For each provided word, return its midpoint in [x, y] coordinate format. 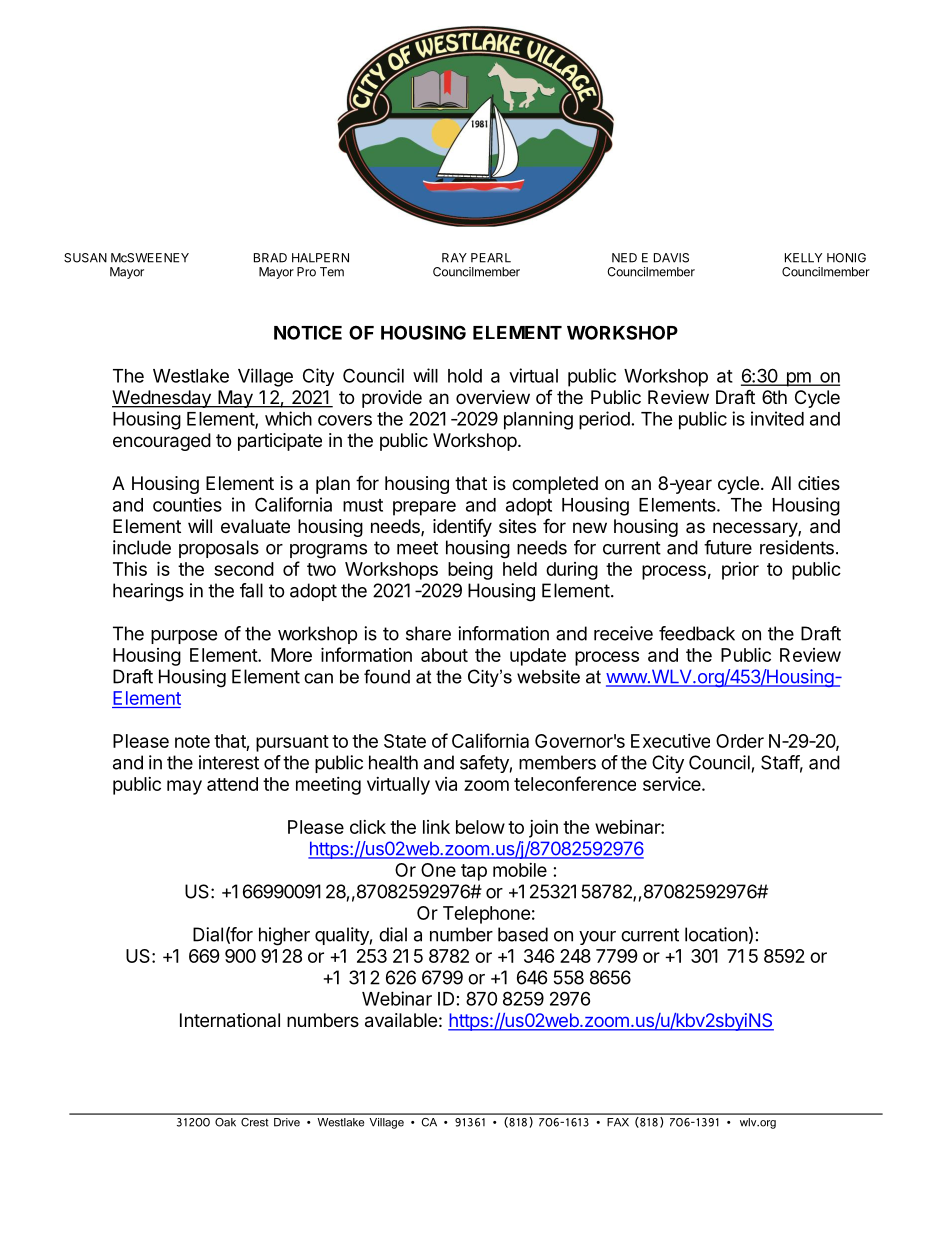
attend [232, 784]
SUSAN [85, 258]
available [401, 1020]
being [470, 571]
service [673, 784]
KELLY [803, 258]
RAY [454, 258]
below [480, 827]
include [142, 547]
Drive [287, 1122]
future [728, 547]
